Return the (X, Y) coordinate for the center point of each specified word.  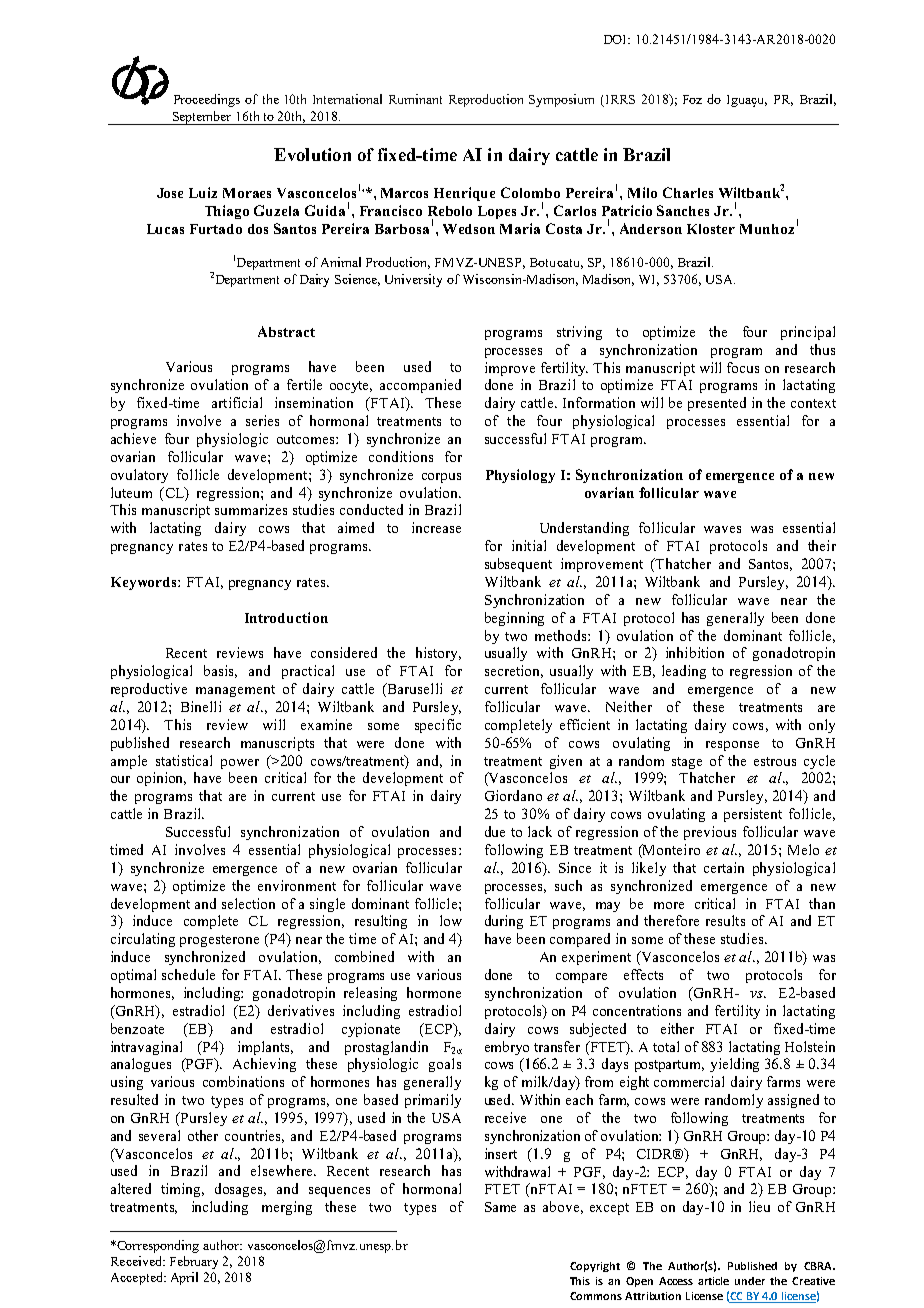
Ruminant (415, 99)
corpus (441, 478)
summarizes (251, 509)
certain (724, 867)
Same (500, 1207)
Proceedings (207, 100)
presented (717, 404)
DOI (616, 39)
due (495, 831)
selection (248, 903)
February (194, 1262)
